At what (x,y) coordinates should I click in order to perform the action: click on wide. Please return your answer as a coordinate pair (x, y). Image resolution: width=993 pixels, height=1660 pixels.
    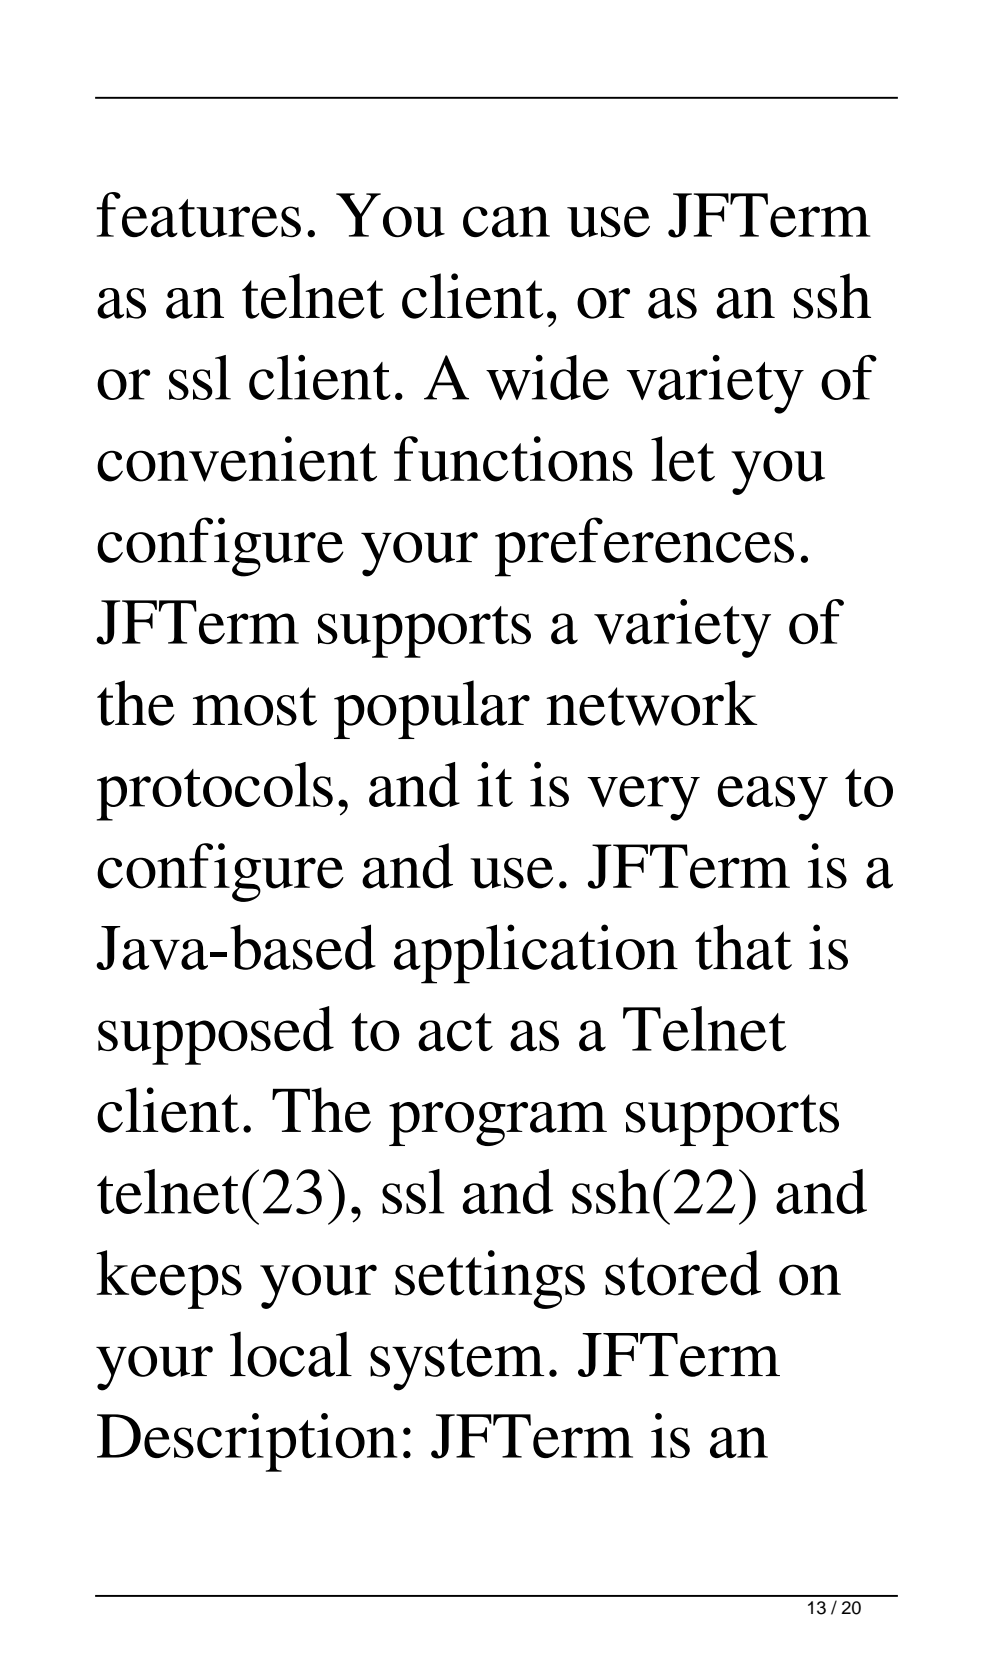
    Looking at the image, I should click on (547, 377).
